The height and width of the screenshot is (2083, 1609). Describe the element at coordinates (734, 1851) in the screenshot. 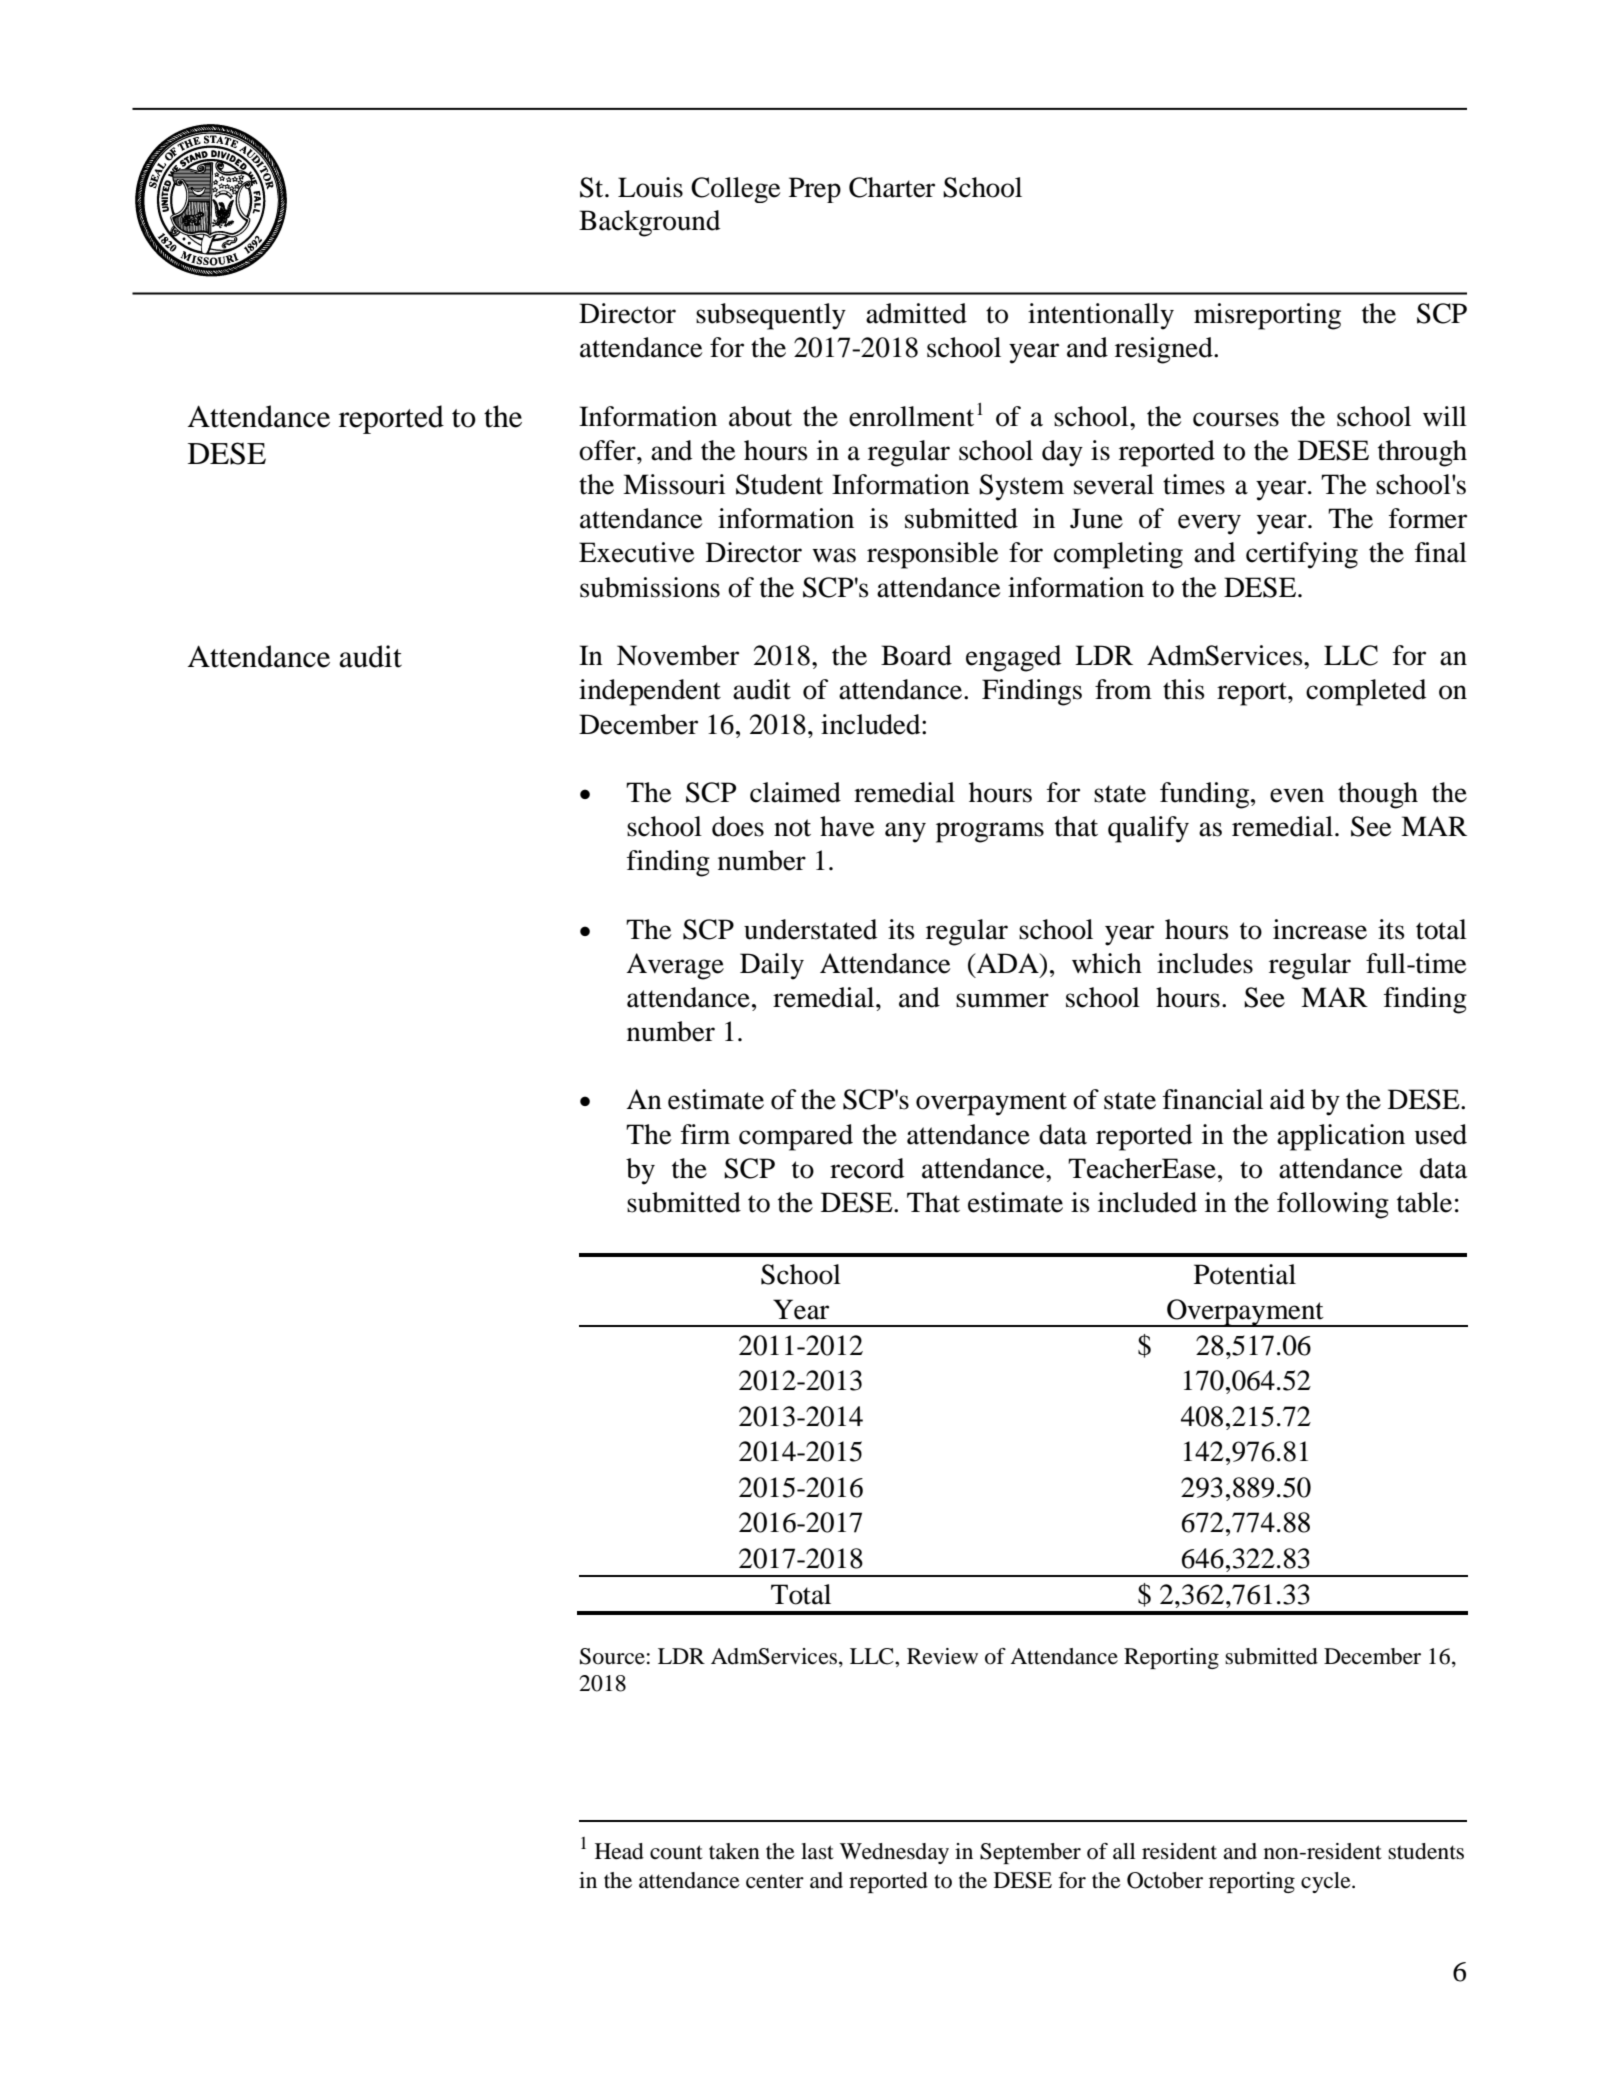

I see `taken` at that location.
